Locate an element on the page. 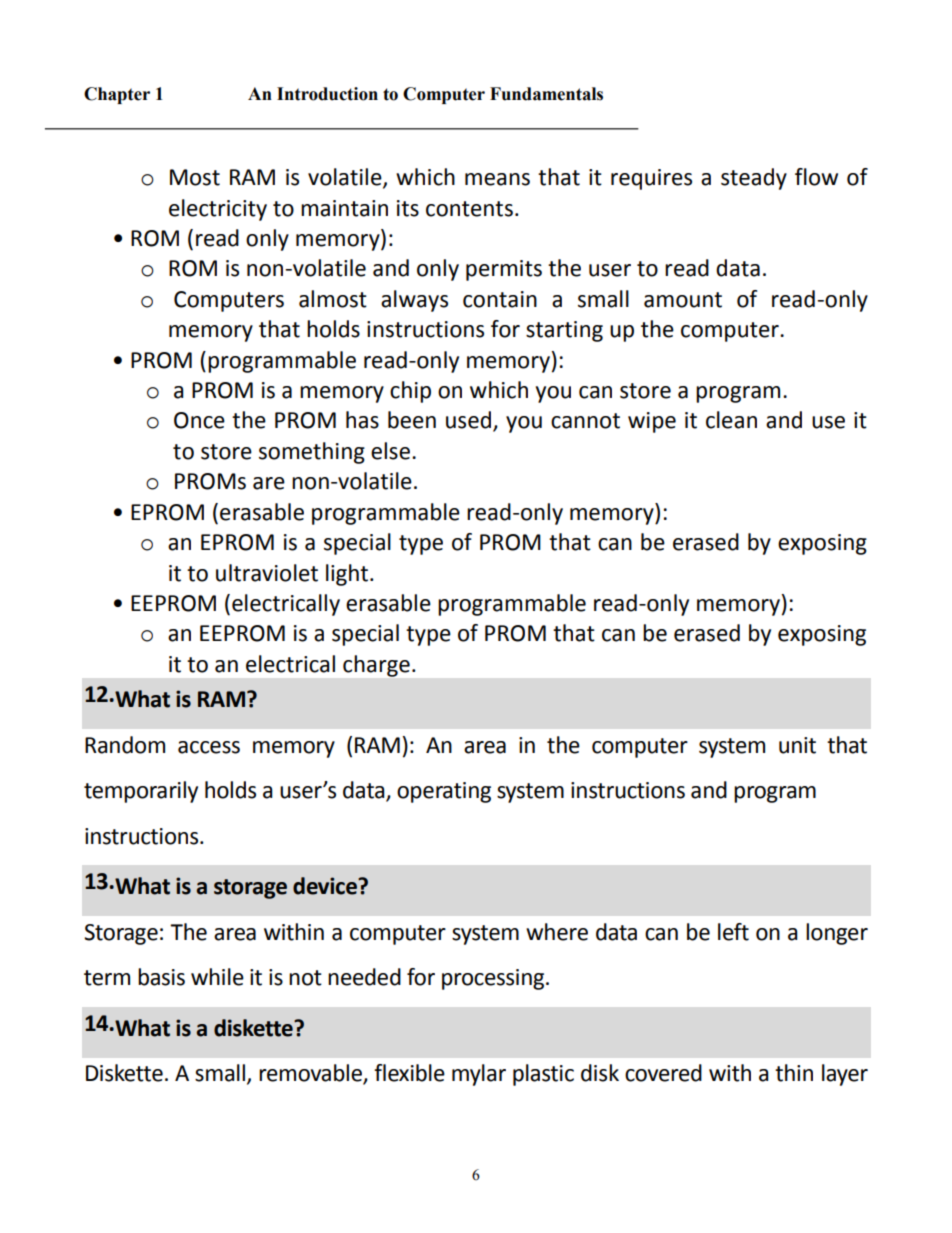  while is located at coordinates (217, 977).
